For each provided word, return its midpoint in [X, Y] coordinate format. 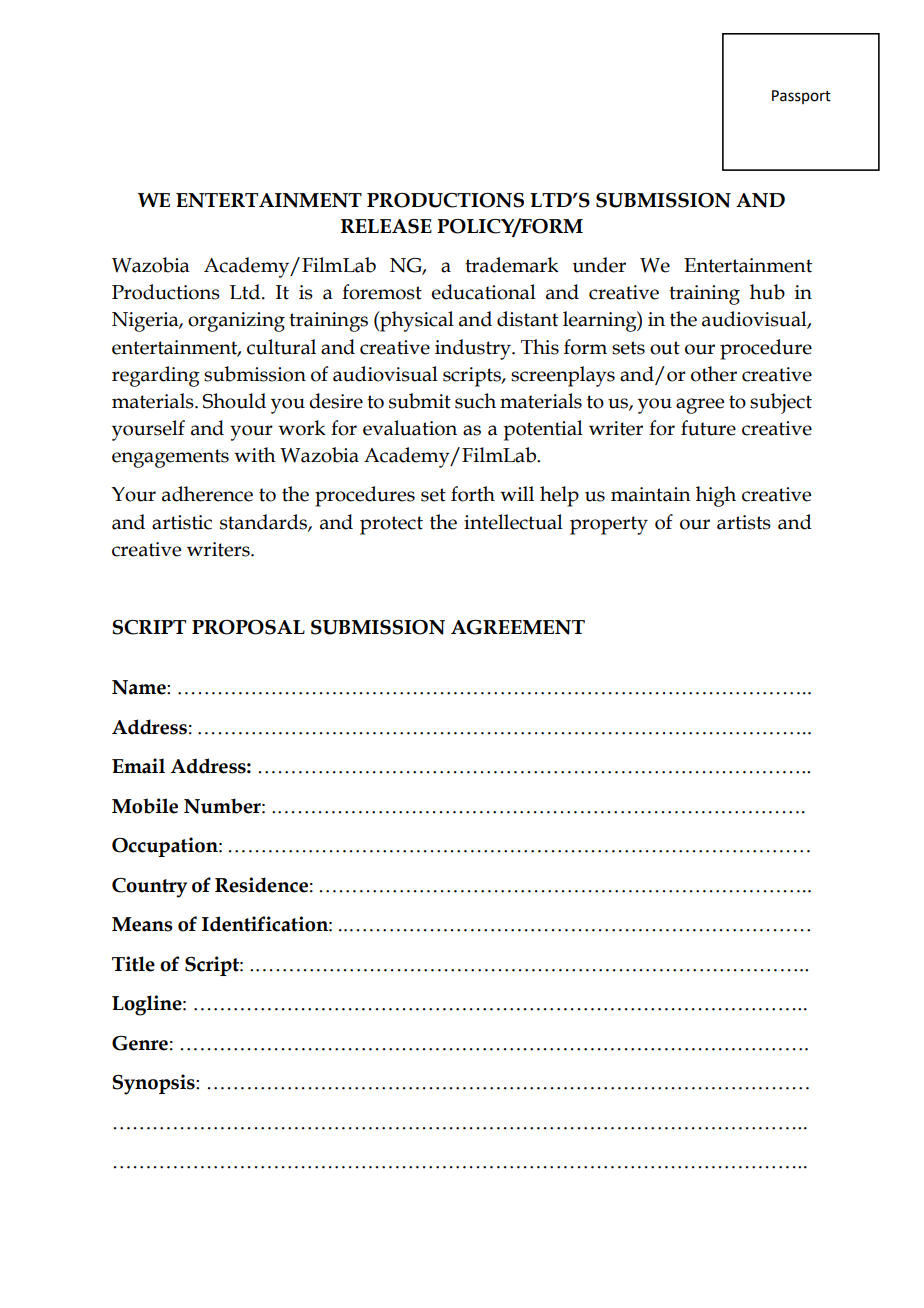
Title [133, 964]
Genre [140, 1043]
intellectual [513, 522]
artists [744, 522]
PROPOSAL [248, 627]
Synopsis [154, 1084]
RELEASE [386, 226]
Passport [801, 97]
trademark [512, 265]
